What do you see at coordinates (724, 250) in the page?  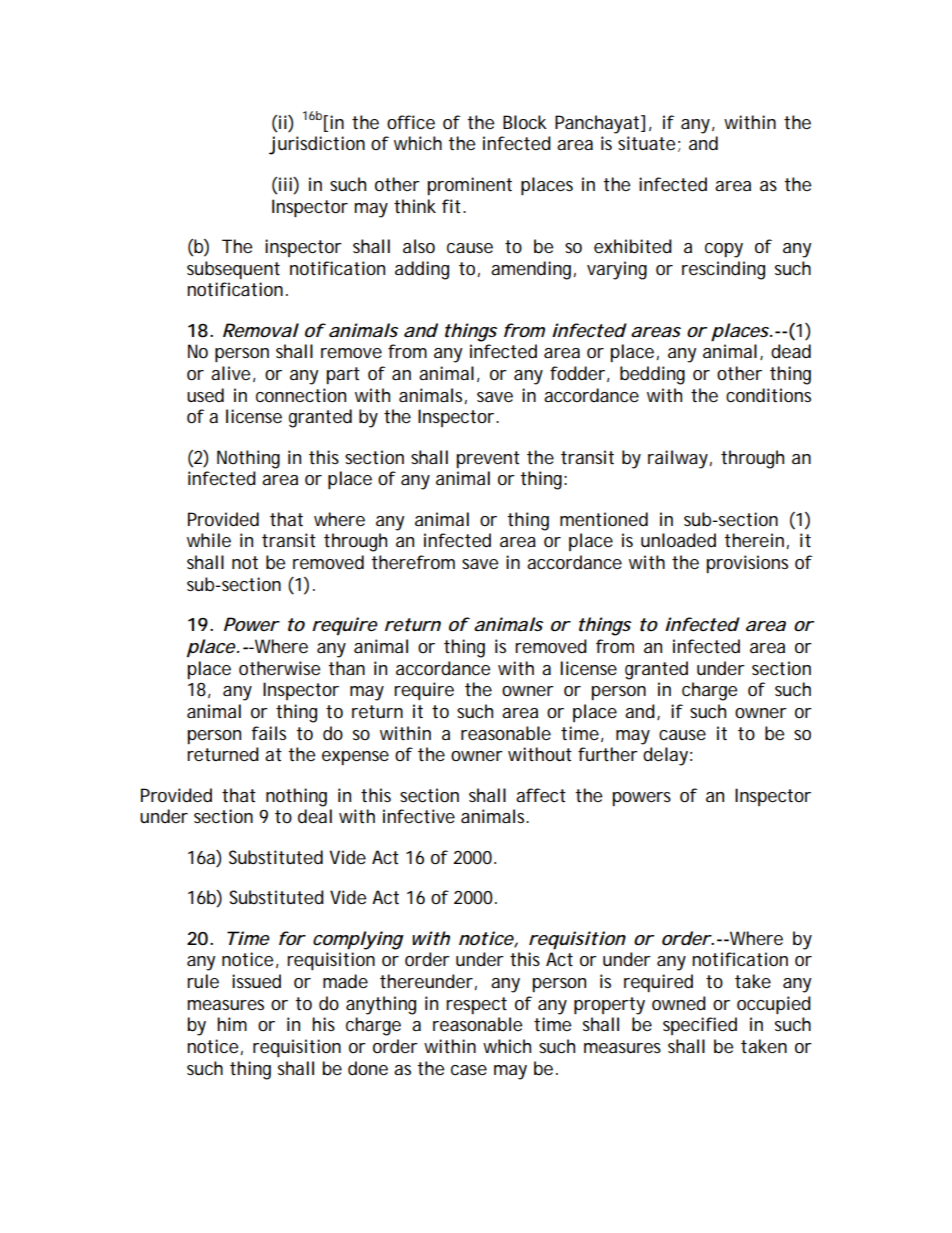 I see `copy` at bounding box center [724, 250].
